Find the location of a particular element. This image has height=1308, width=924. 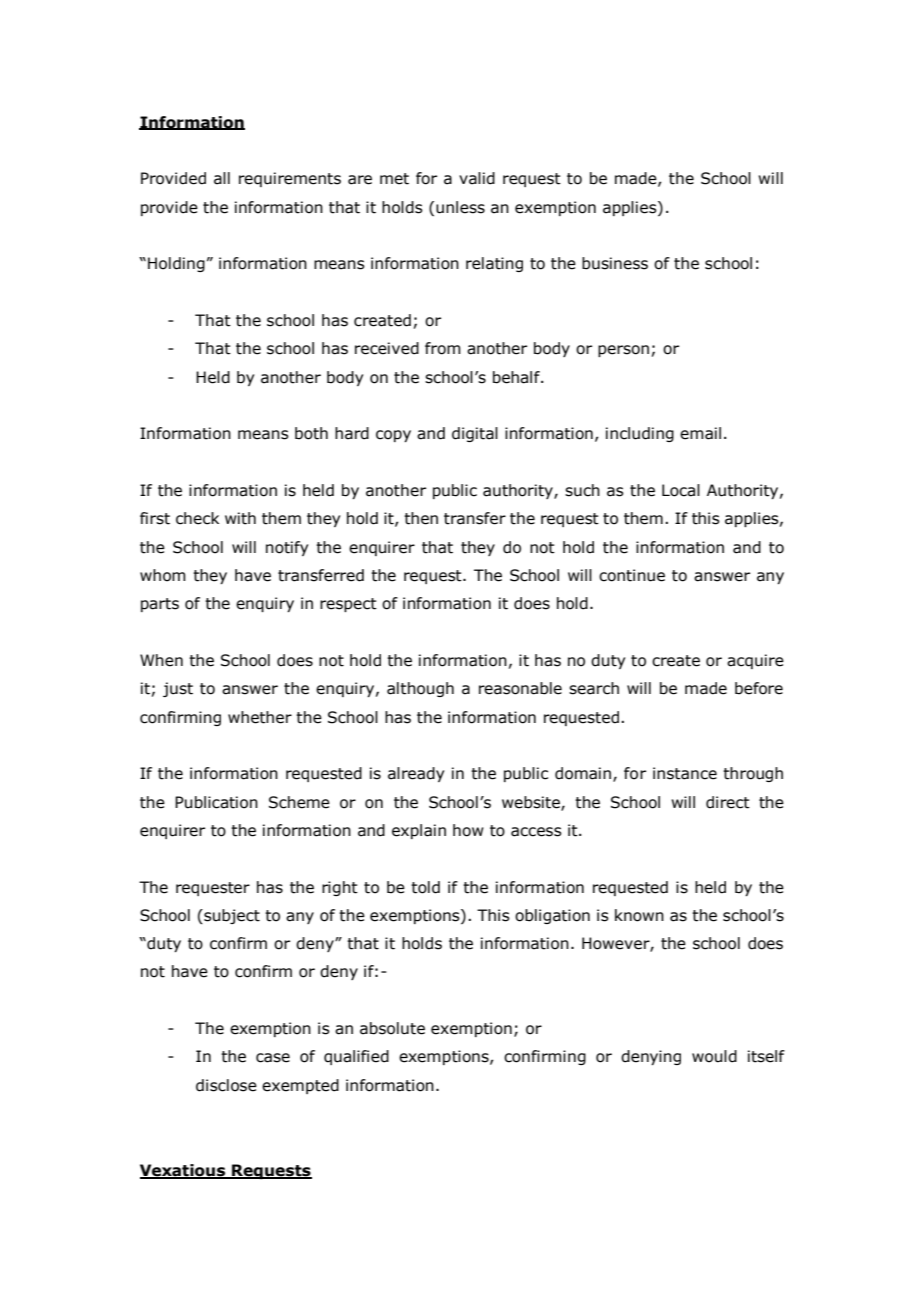

When is located at coordinates (161, 660).
